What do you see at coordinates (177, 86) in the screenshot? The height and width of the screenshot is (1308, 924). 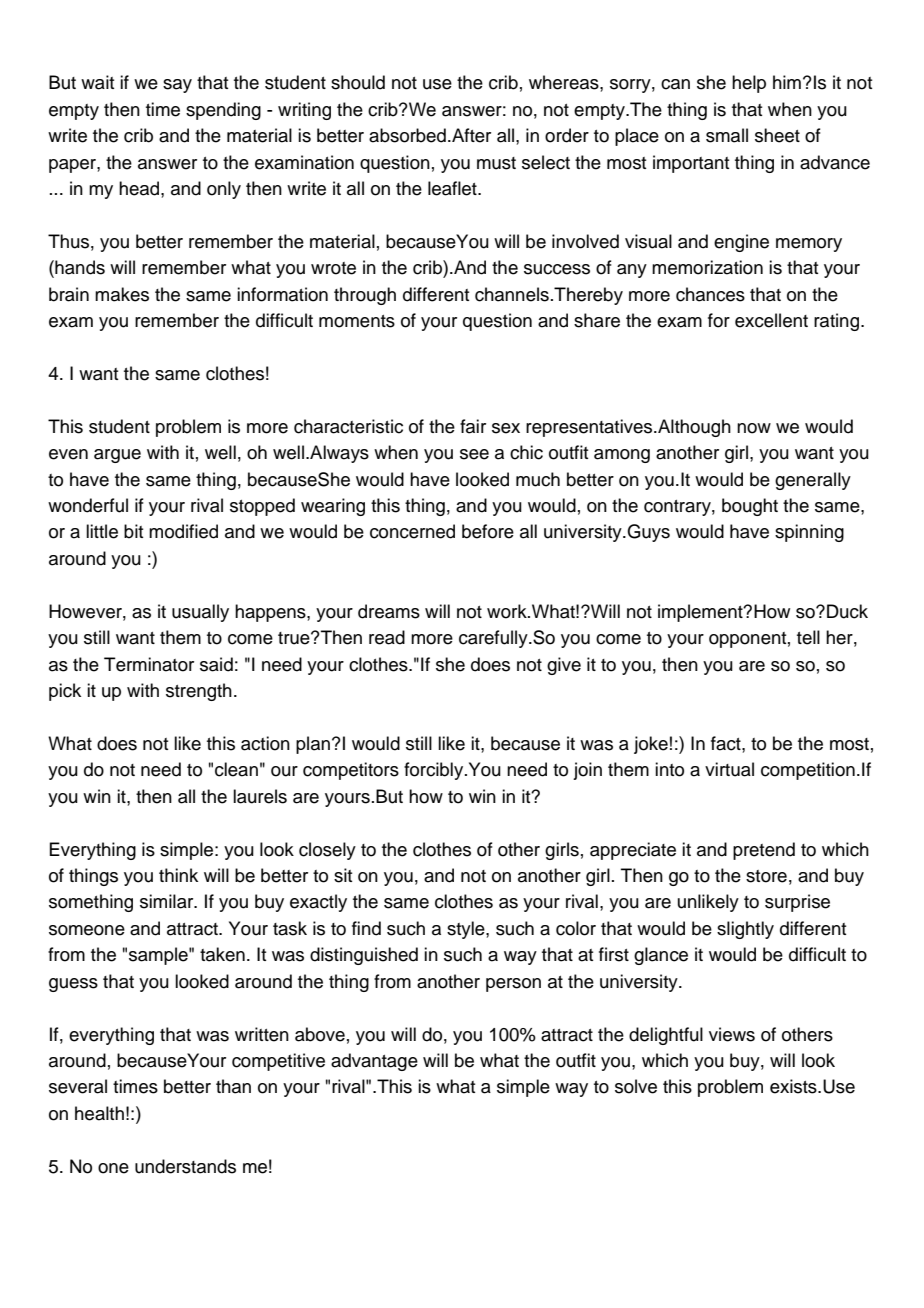 I see `say` at bounding box center [177, 86].
